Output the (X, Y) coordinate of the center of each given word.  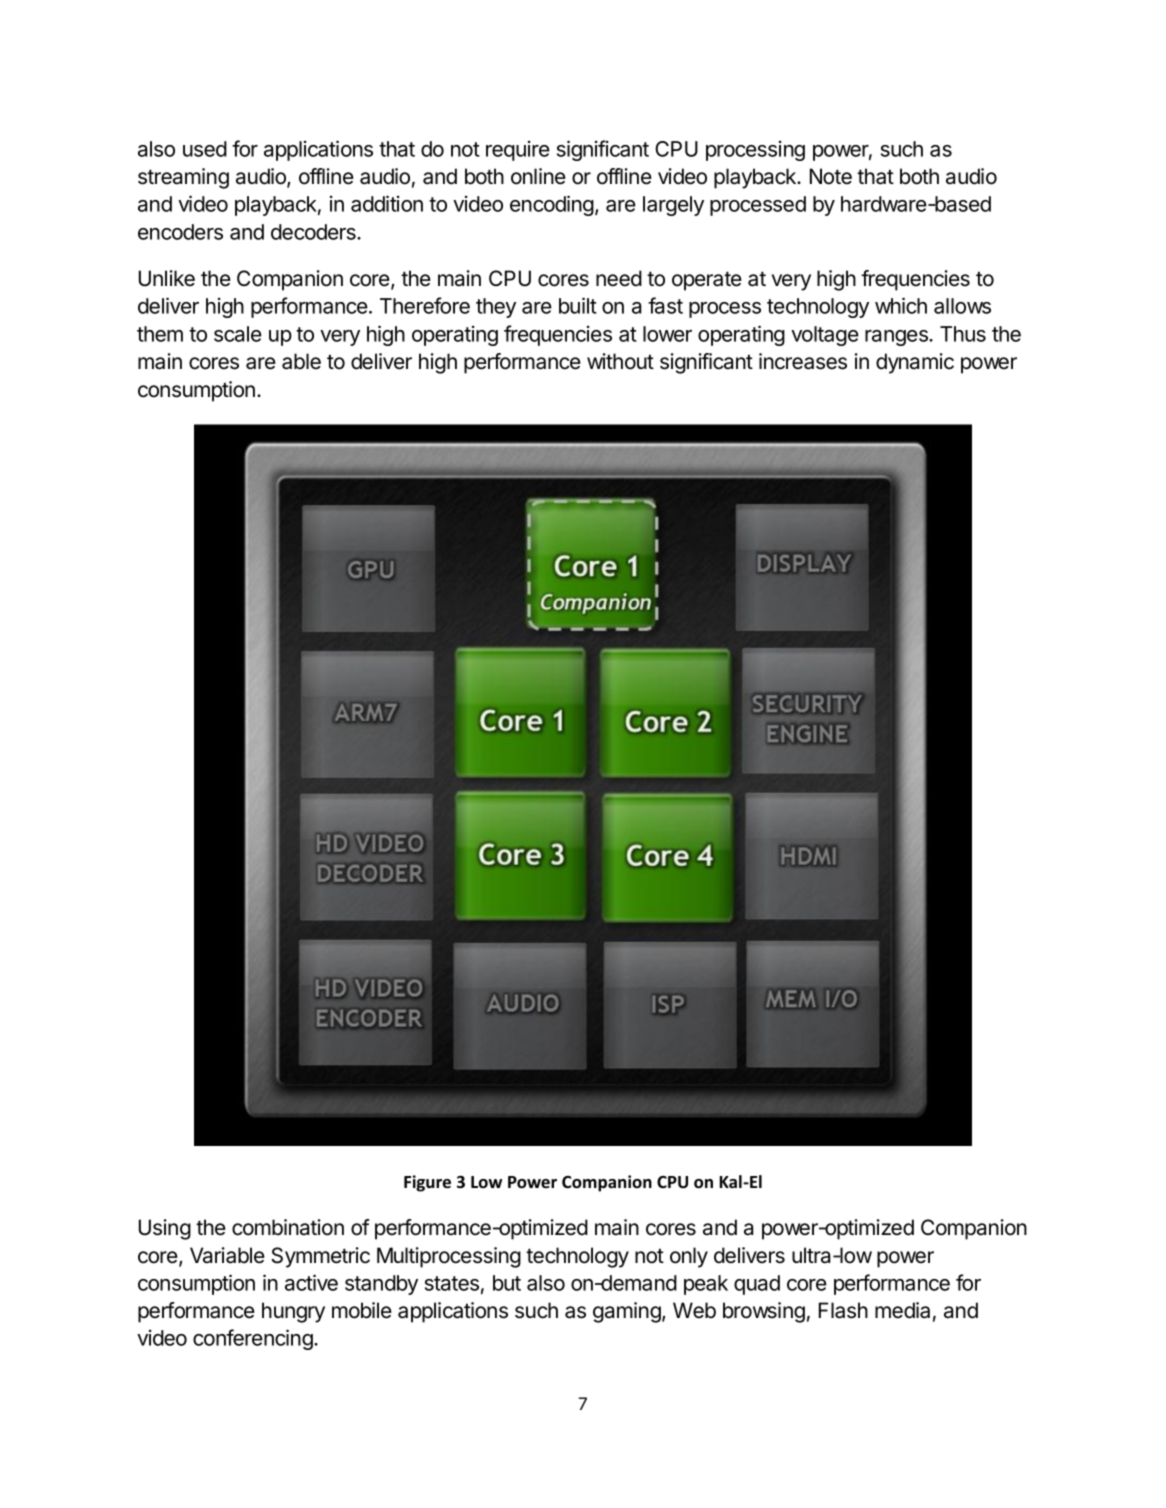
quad (757, 1285)
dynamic (915, 363)
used (205, 149)
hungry (293, 1312)
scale (238, 334)
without (620, 361)
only (689, 1257)
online (538, 176)
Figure (427, 1183)
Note (831, 176)
